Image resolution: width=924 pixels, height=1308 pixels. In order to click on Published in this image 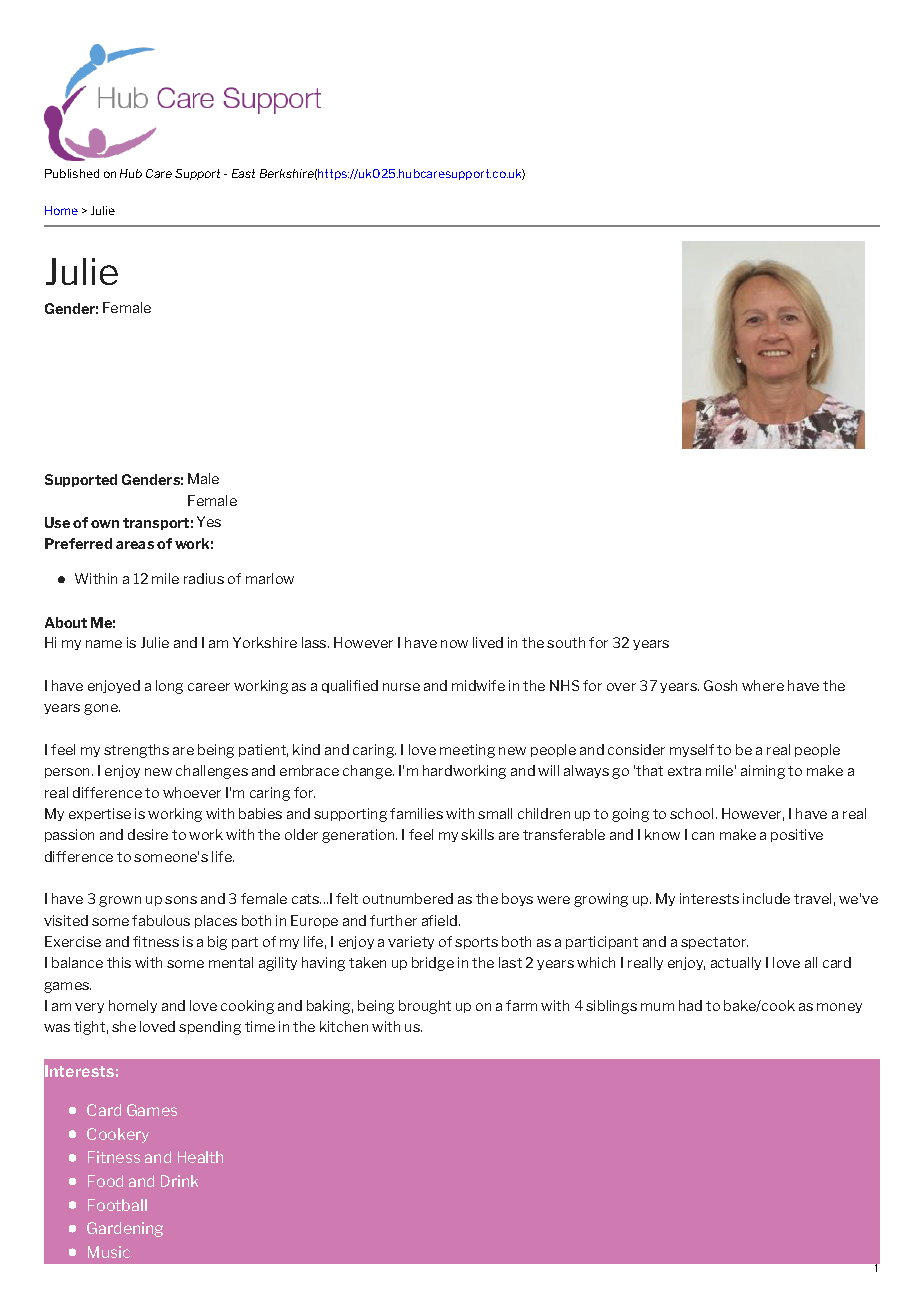, I will do `click(72, 173)`.
